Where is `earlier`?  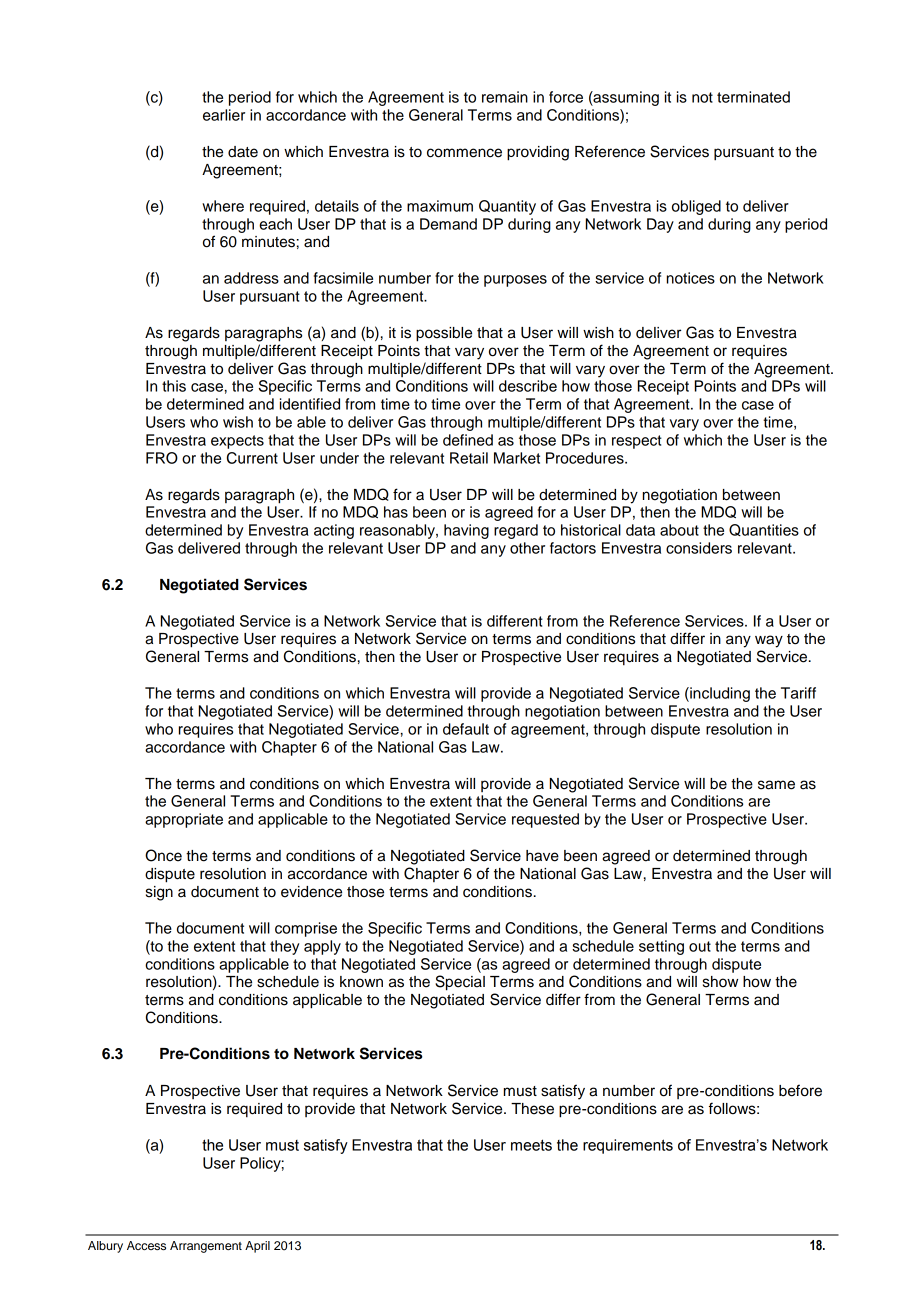 earlier is located at coordinates (224, 115).
